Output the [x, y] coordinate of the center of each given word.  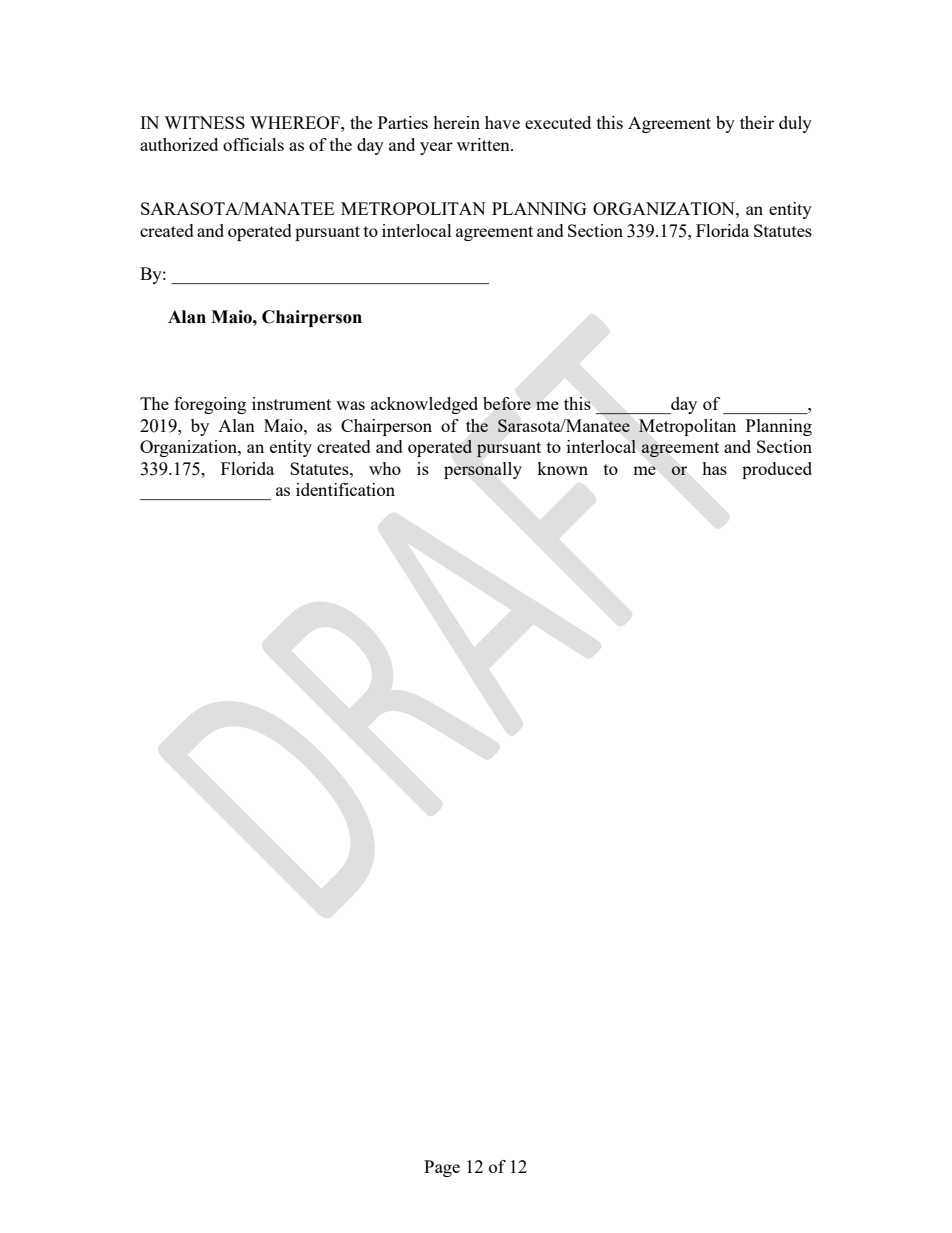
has [714, 468]
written [484, 144]
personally [483, 470]
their [757, 122]
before [507, 403]
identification [345, 489]
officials [253, 144]
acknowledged [424, 405]
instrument [291, 403]
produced [777, 470]
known [562, 468]
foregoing [210, 405]
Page [442, 1168]
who [385, 468]
